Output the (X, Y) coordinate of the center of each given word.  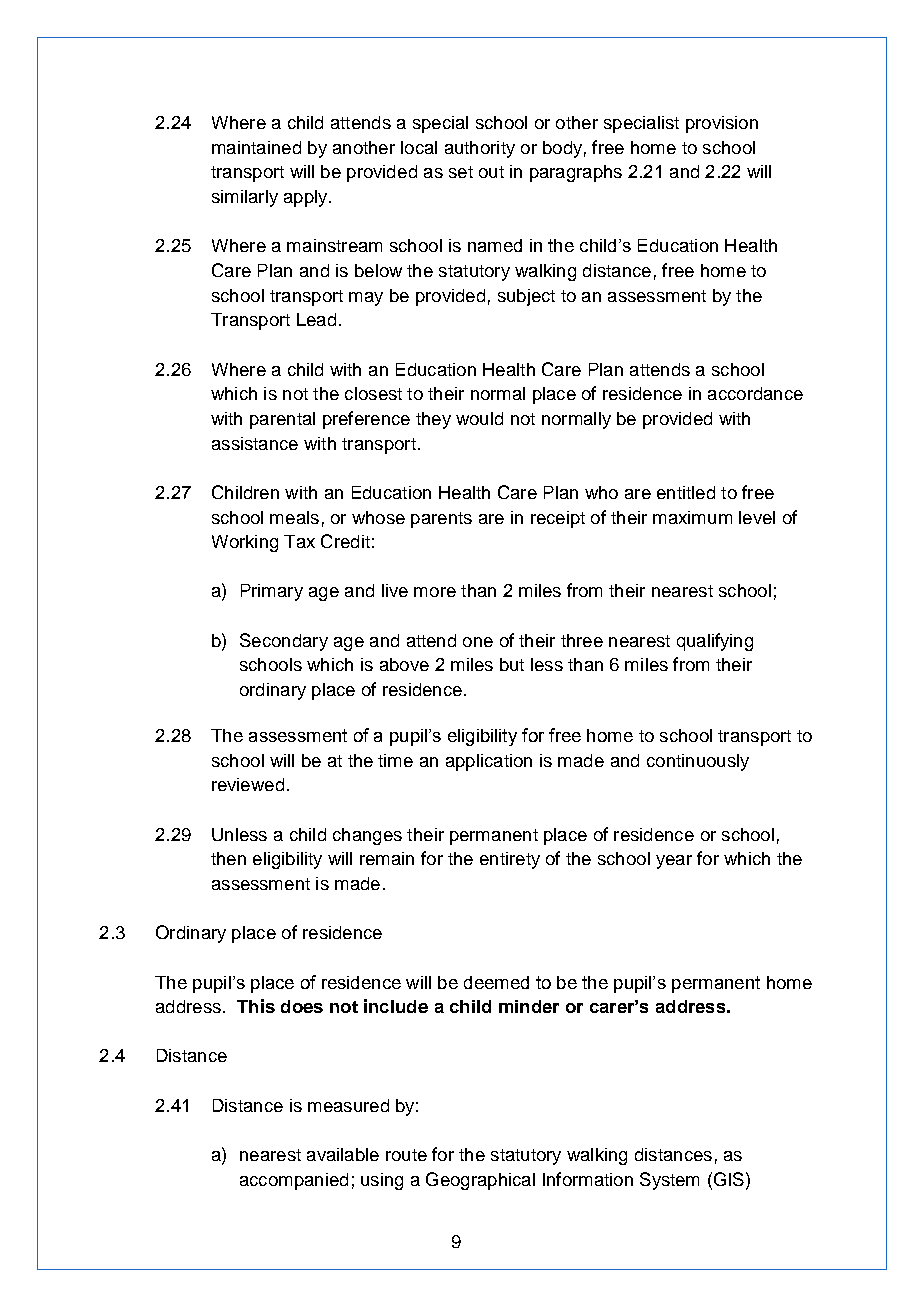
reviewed (248, 784)
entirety (510, 860)
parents (441, 520)
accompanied (294, 1181)
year (674, 862)
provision (722, 124)
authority (480, 149)
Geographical (480, 1181)
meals (294, 517)
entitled (686, 492)
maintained (256, 147)
